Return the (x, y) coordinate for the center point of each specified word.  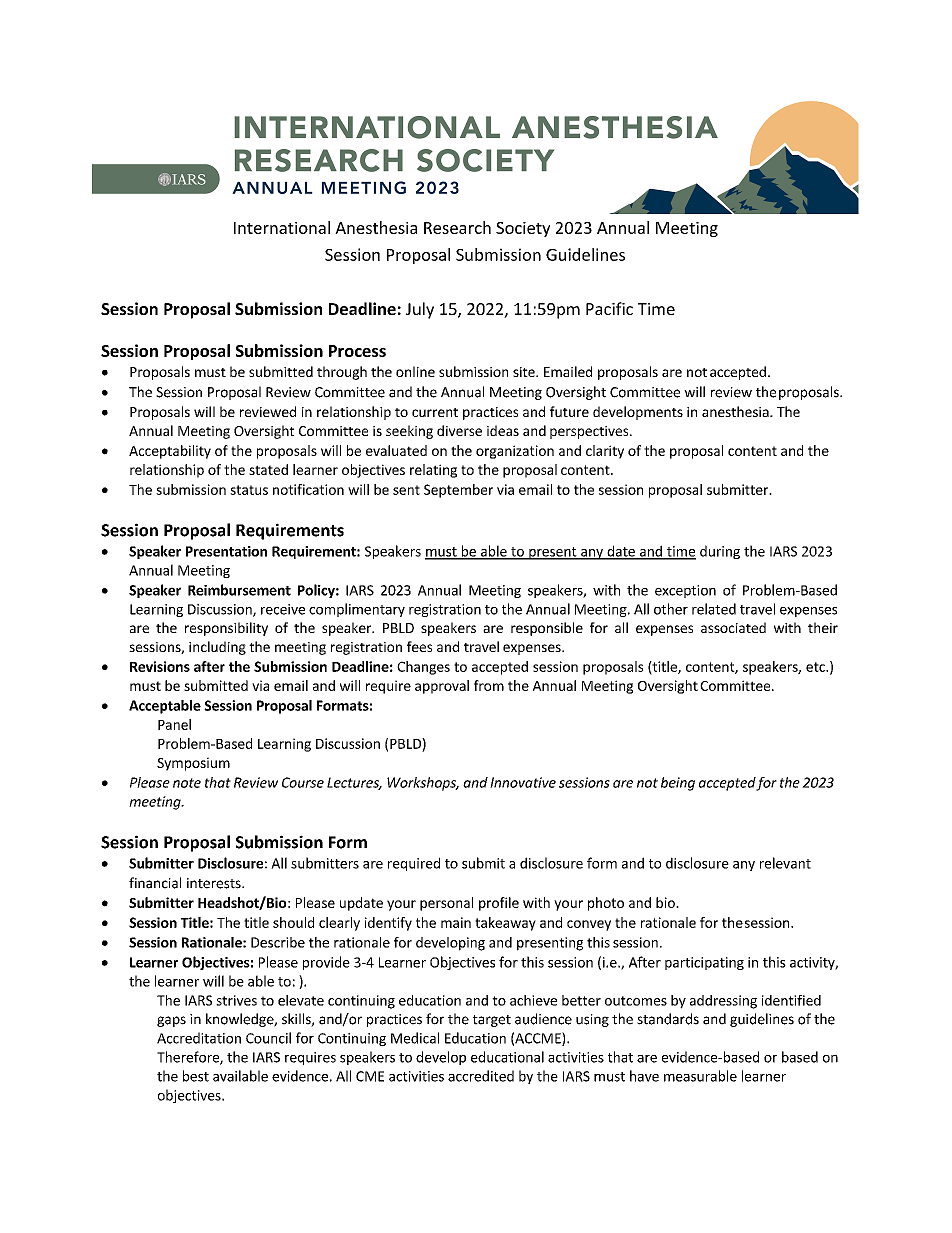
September (458, 491)
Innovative (523, 782)
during (720, 552)
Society (523, 229)
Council (268, 1038)
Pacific (609, 308)
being (678, 784)
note (187, 783)
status (249, 490)
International (282, 227)
